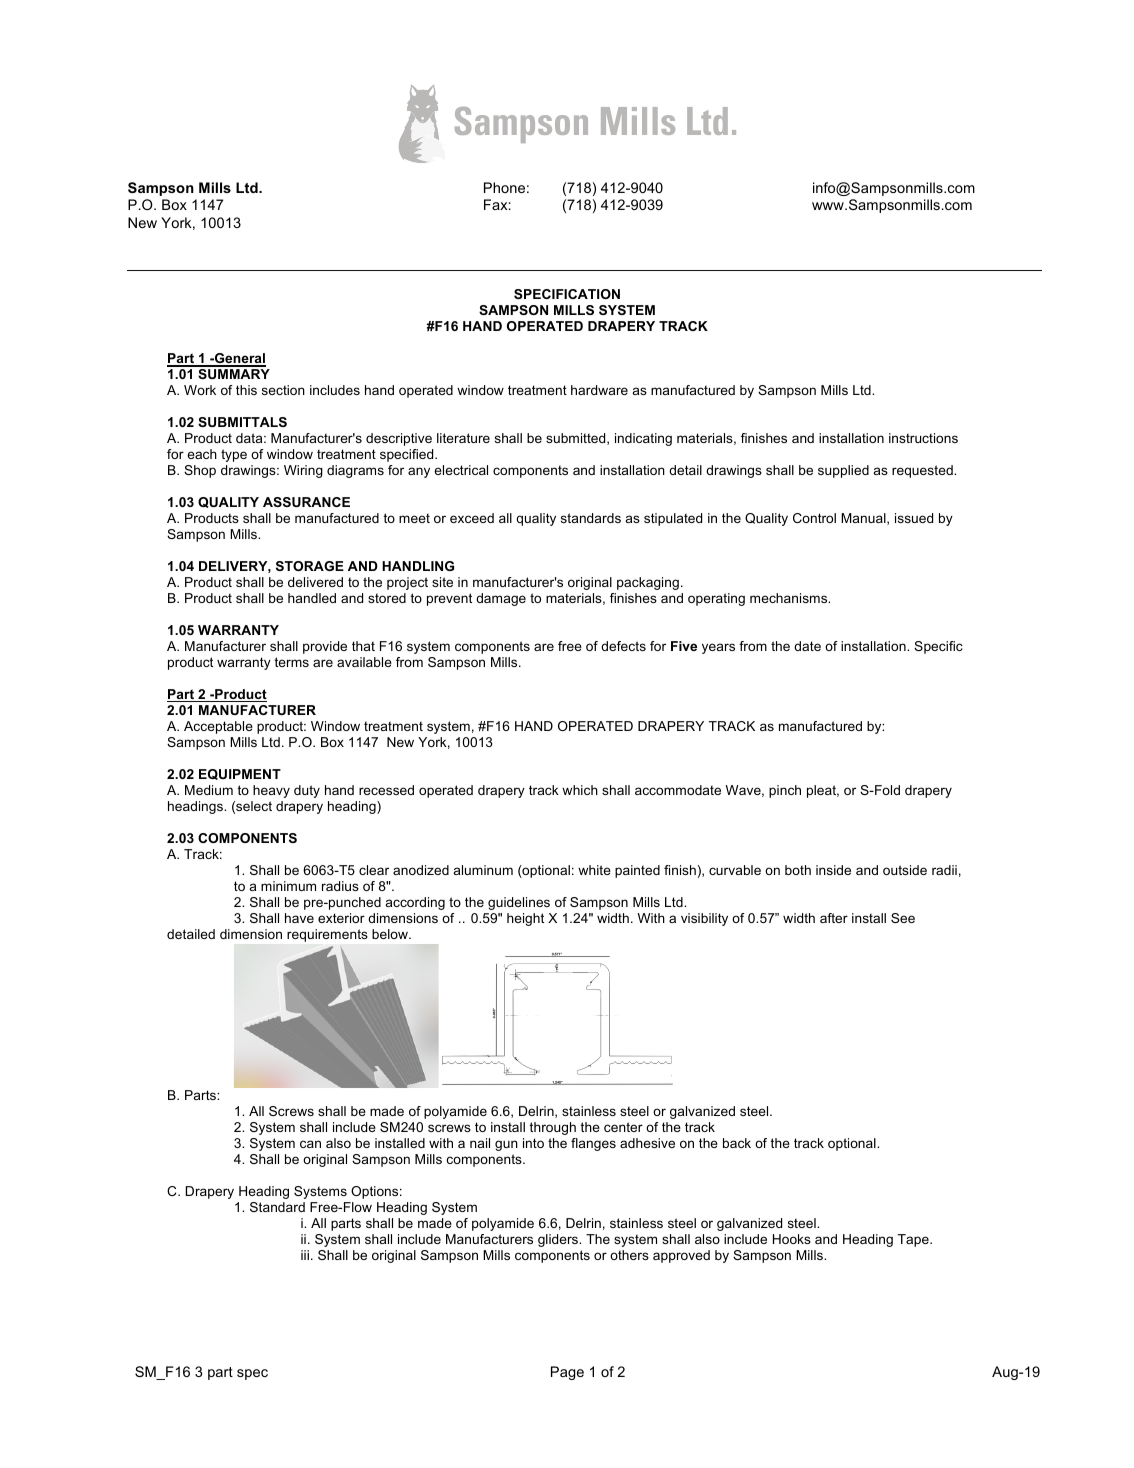 The width and height of the screenshot is (1134, 1468). I want to click on after, so click(834, 918).
